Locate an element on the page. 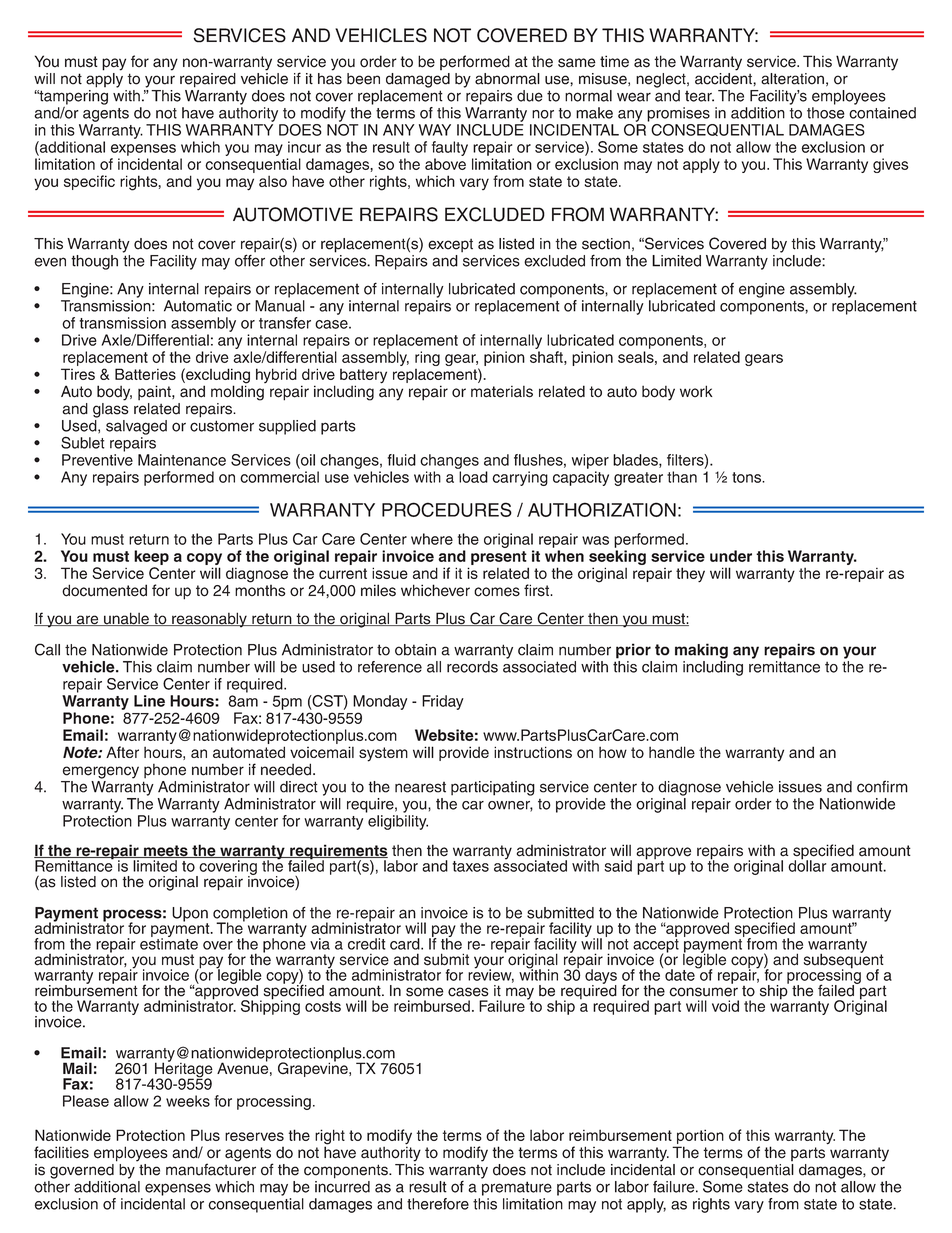 This image has height=1233, width=952. materials is located at coordinates (502, 392).
